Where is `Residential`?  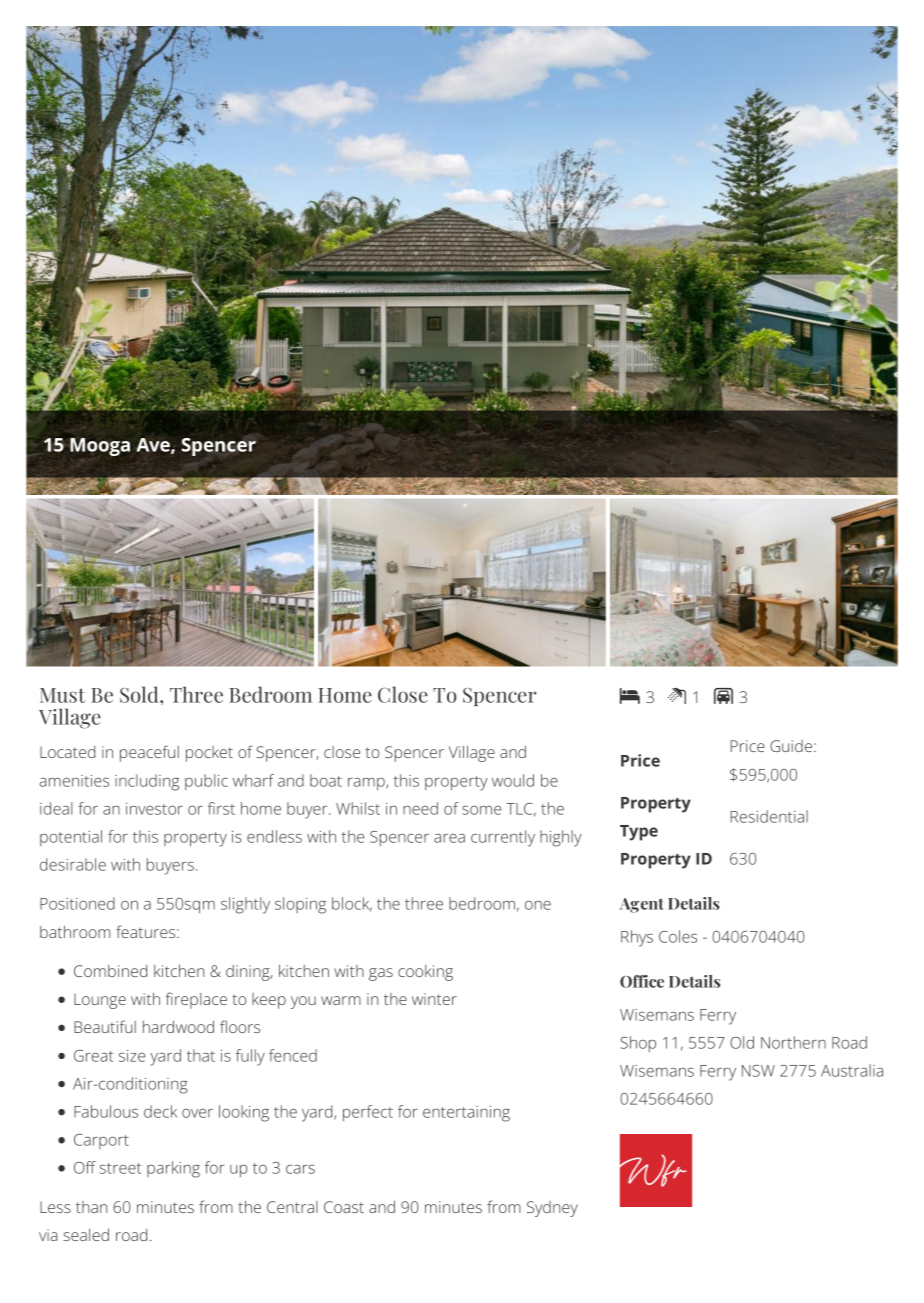
Residential is located at coordinates (769, 816).
